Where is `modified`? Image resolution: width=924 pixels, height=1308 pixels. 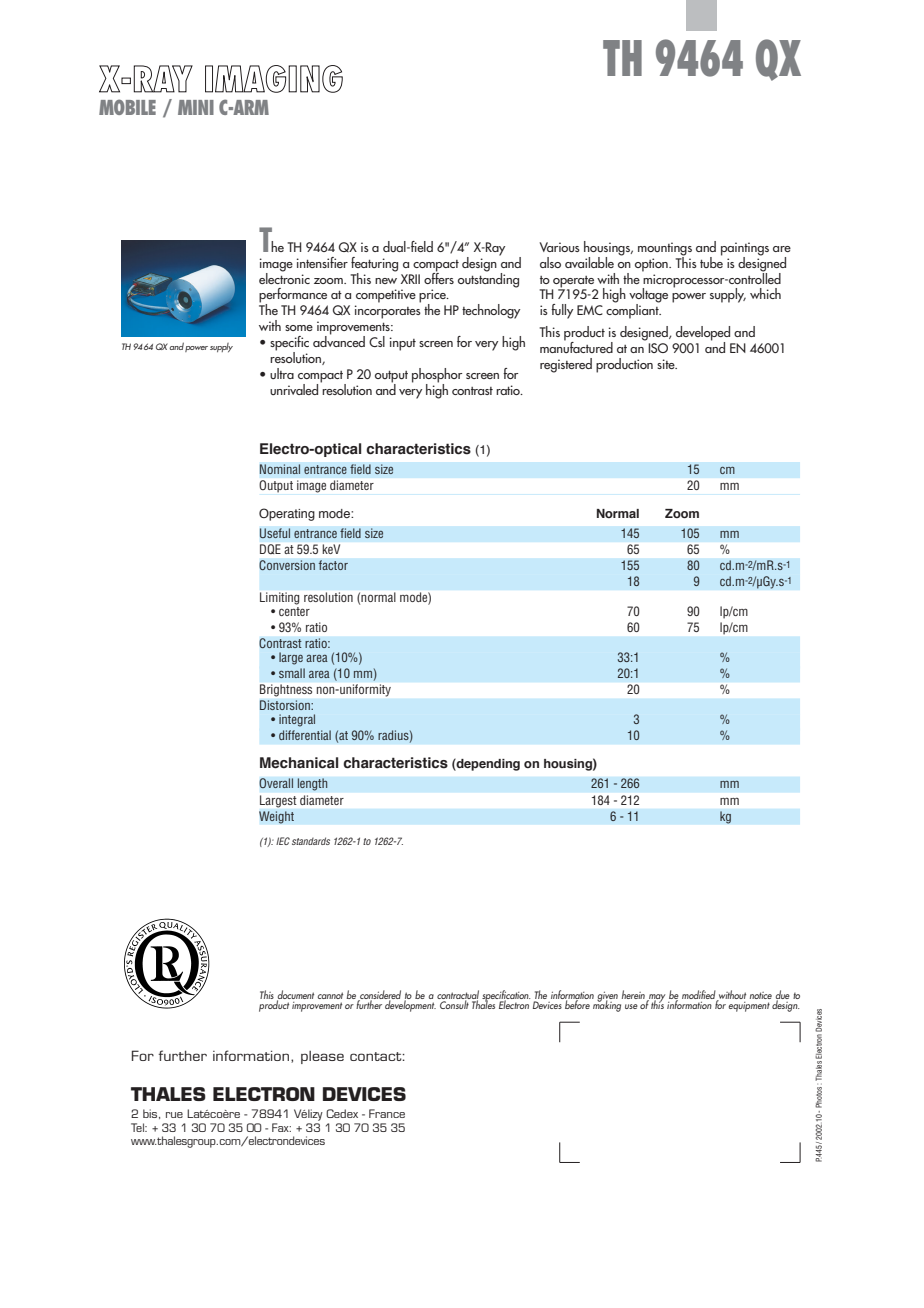 modified is located at coordinates (700, 995).
